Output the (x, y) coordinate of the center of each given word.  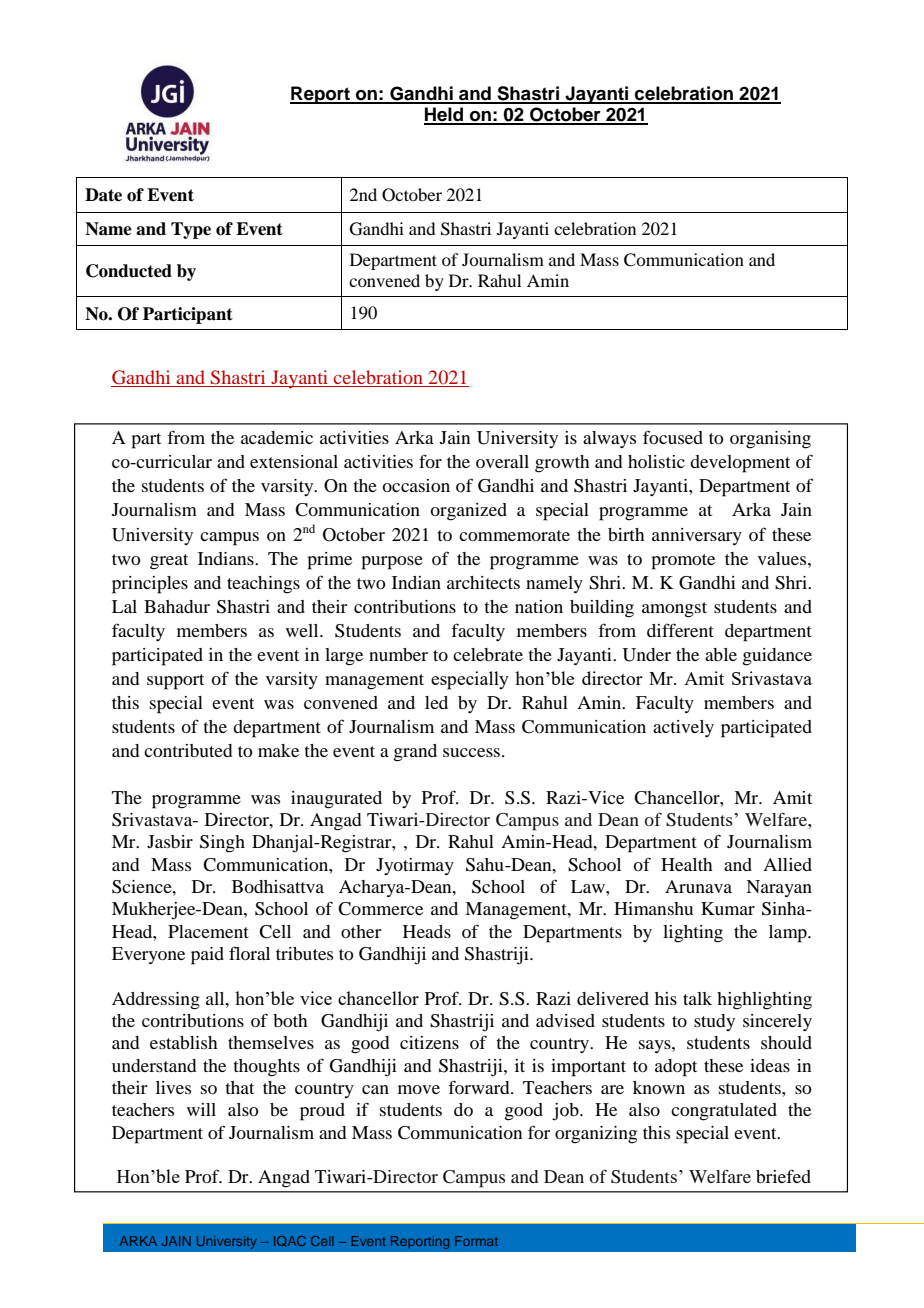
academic (277, 437)
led (436, 702)
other (361, 931)
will (201, 1109)
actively (683, 728)
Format (476, 1241)
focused (673, 437)
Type (191, 230)
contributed (188, 750)
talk (697, 998)
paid (207, 956)
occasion (416, 485)
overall (502, 461)
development (740, 464)
